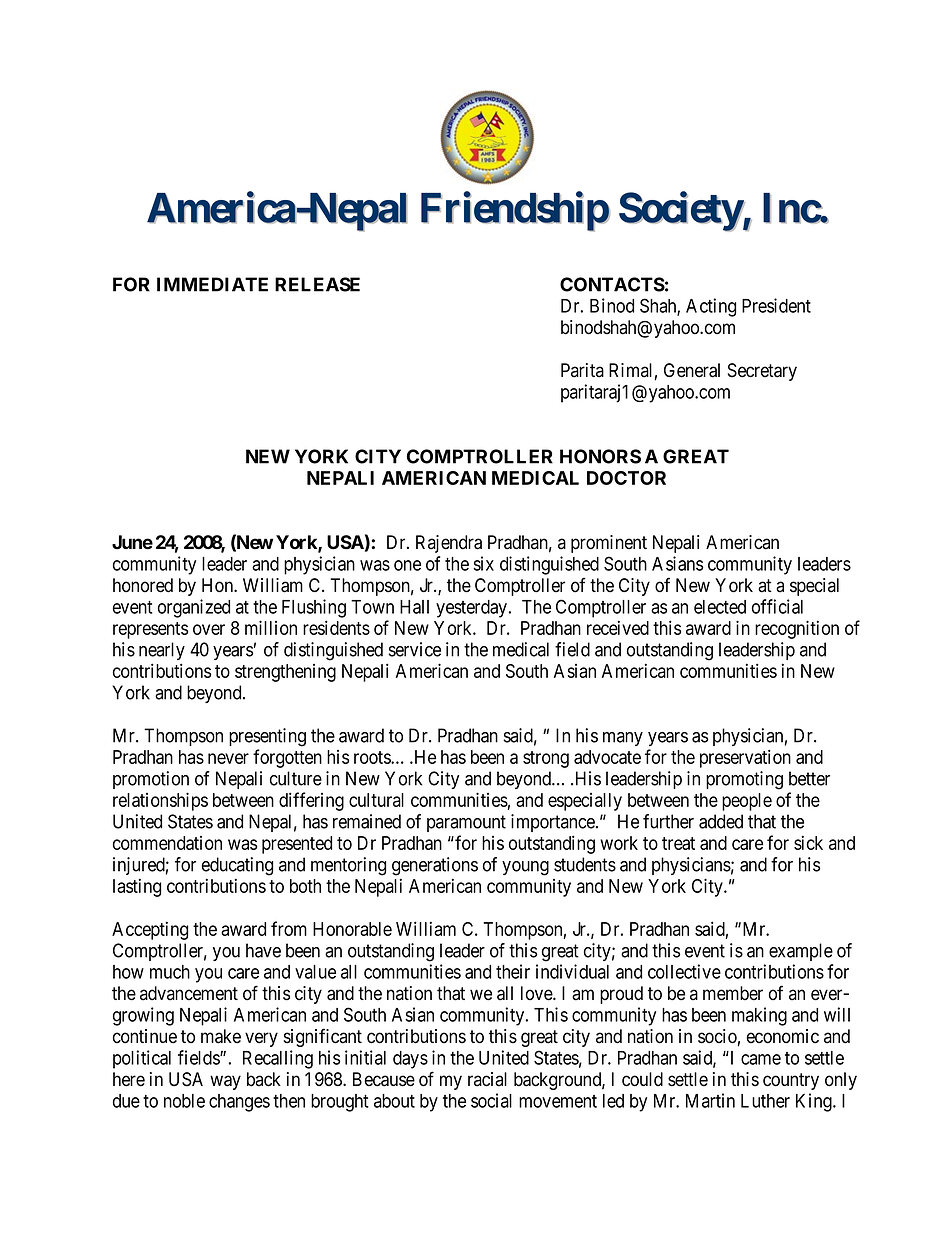 The height and width of the screenshot is (1233, 952). What do you see at coordinates (626, 478) in the screenshot?
I see `DOCTOR` at bounding box center [626, 478].
